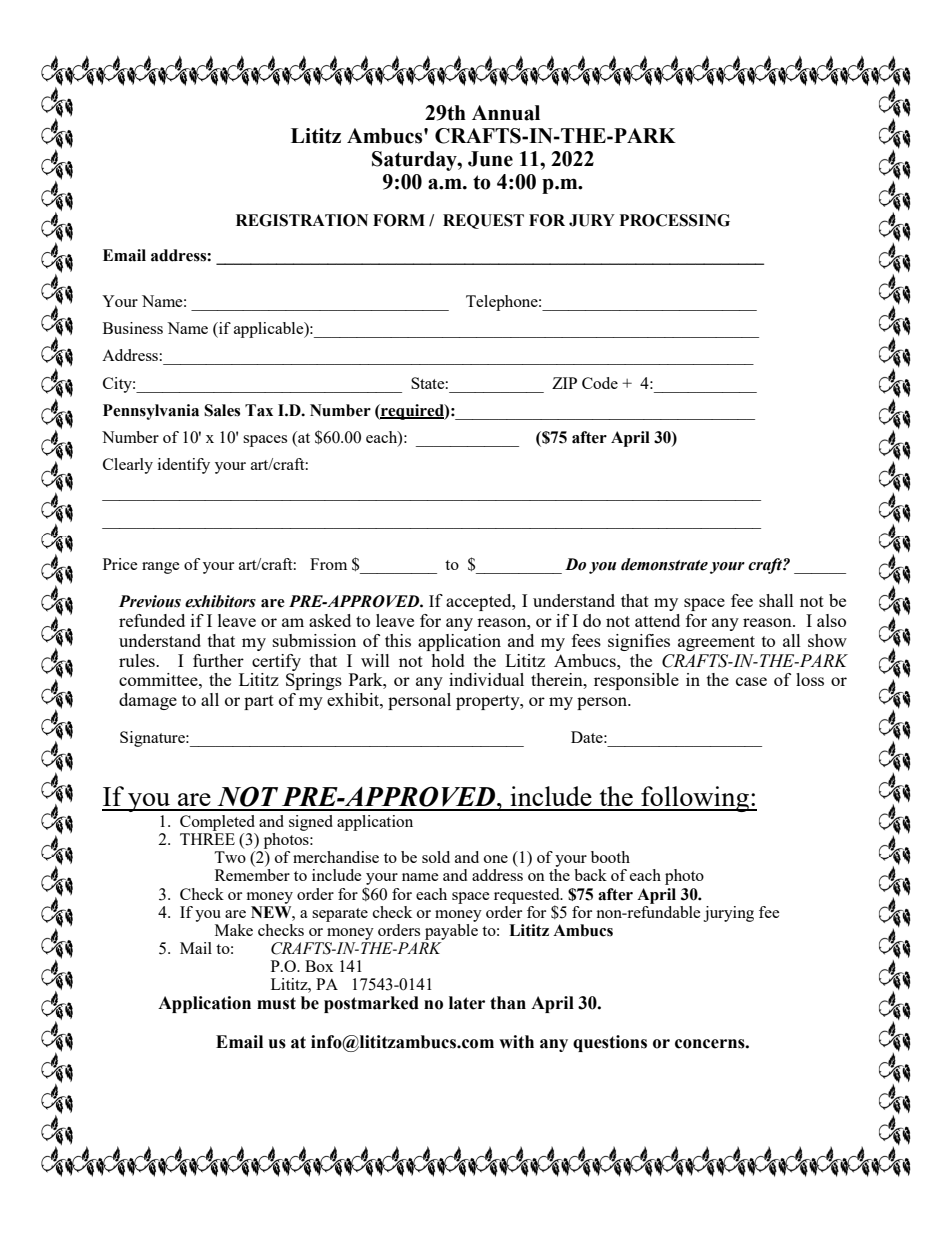 The image size is (952, 1233). I want to click on REGISTRATION, so click(302, 220).
